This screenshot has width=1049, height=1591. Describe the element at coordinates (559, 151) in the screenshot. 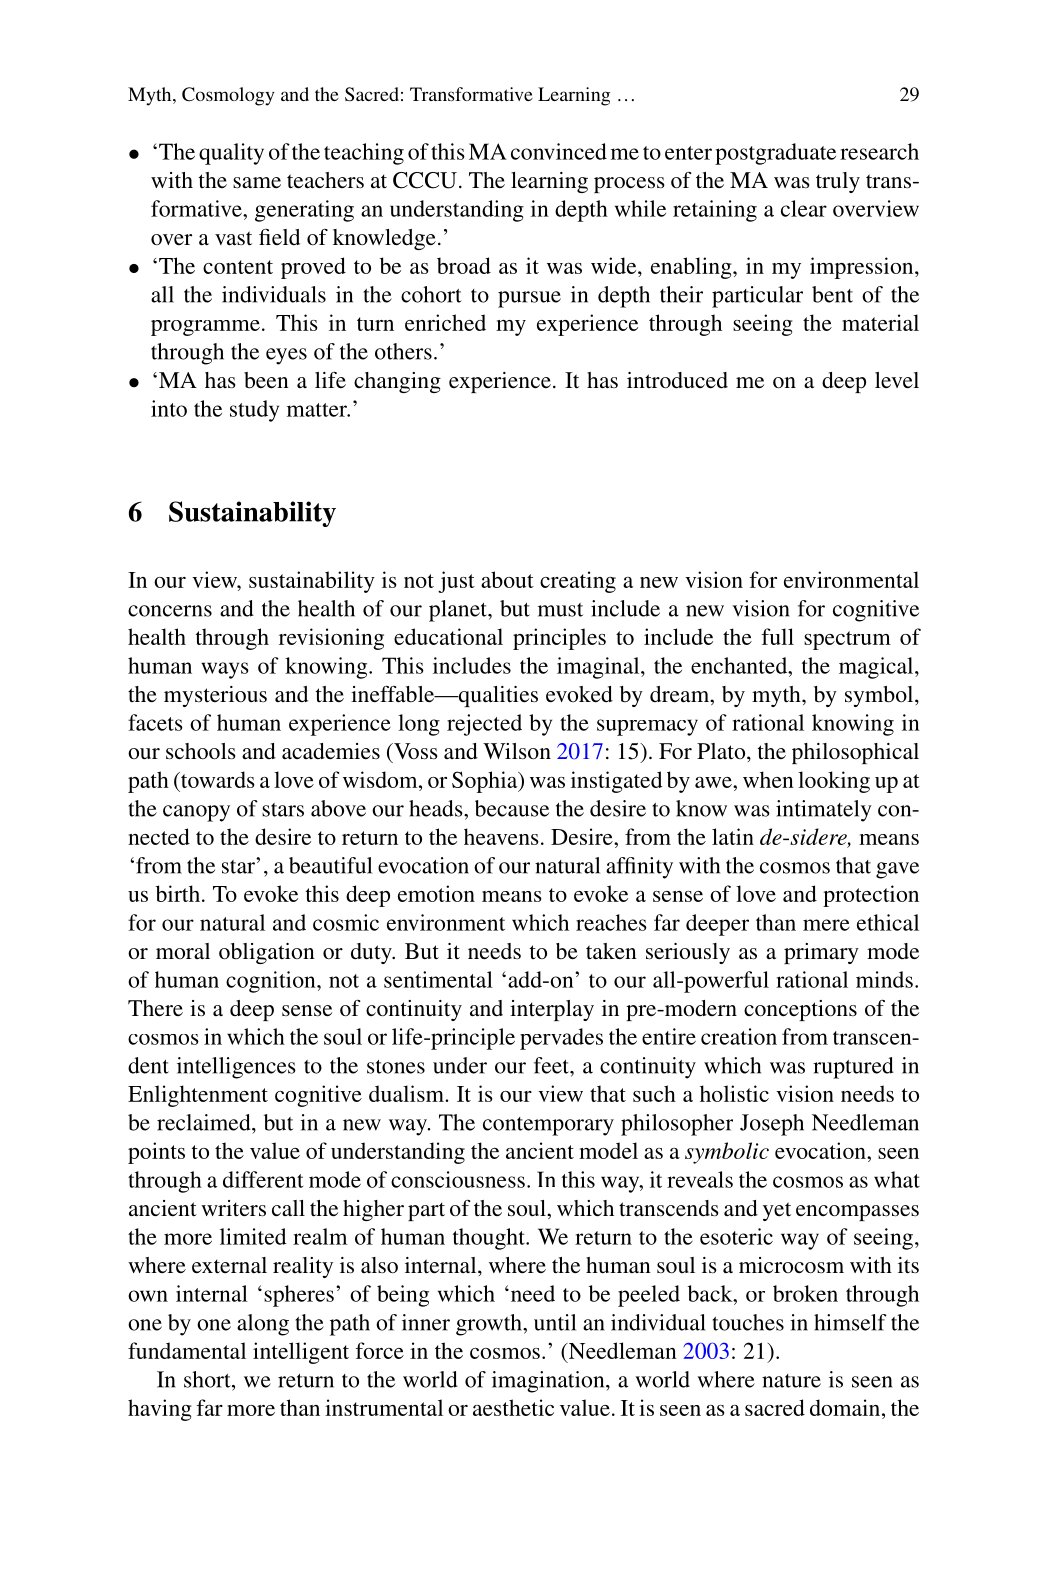

I see `convinced` at that location.
